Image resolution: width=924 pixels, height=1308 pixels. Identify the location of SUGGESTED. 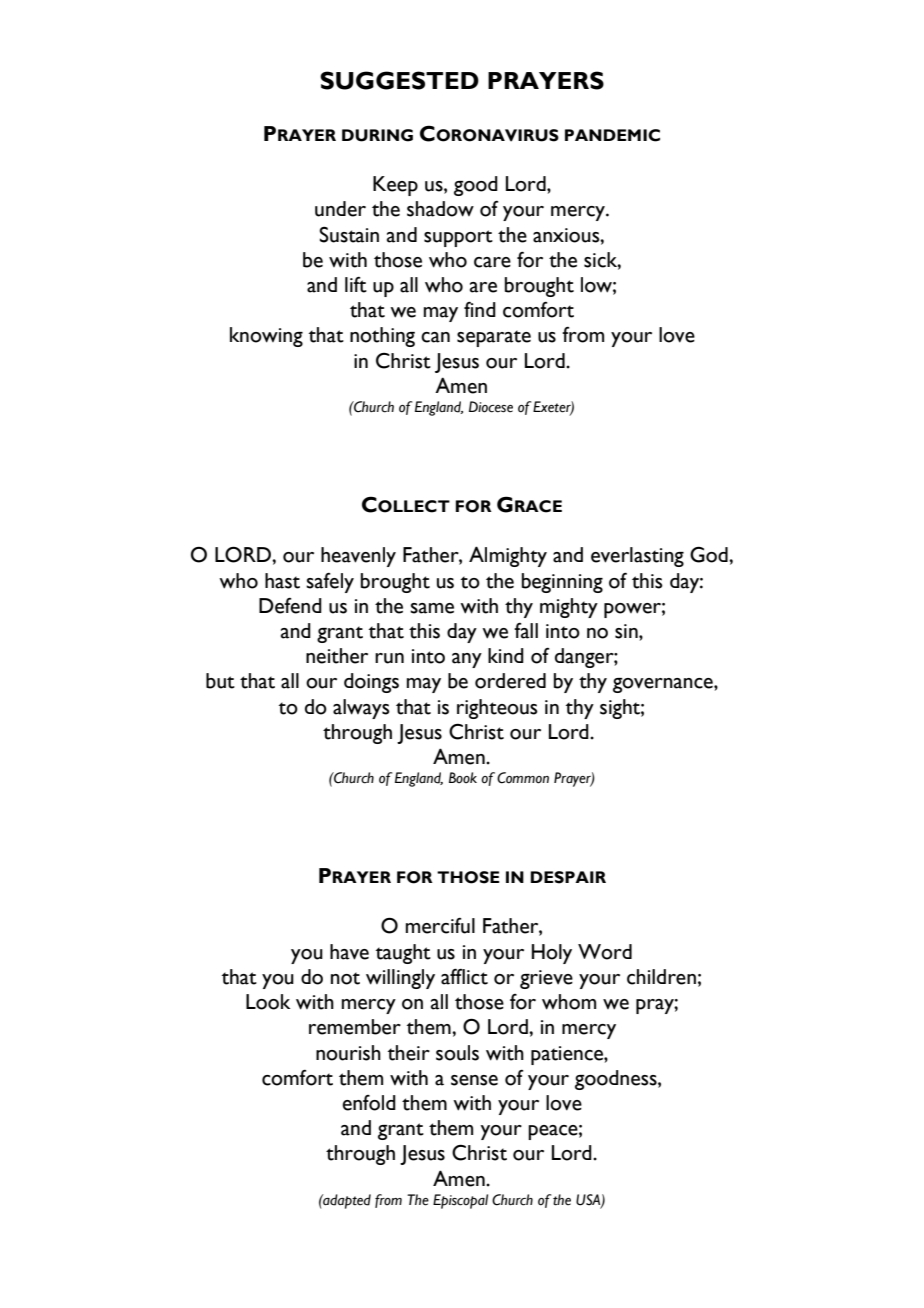
(399, 80).
